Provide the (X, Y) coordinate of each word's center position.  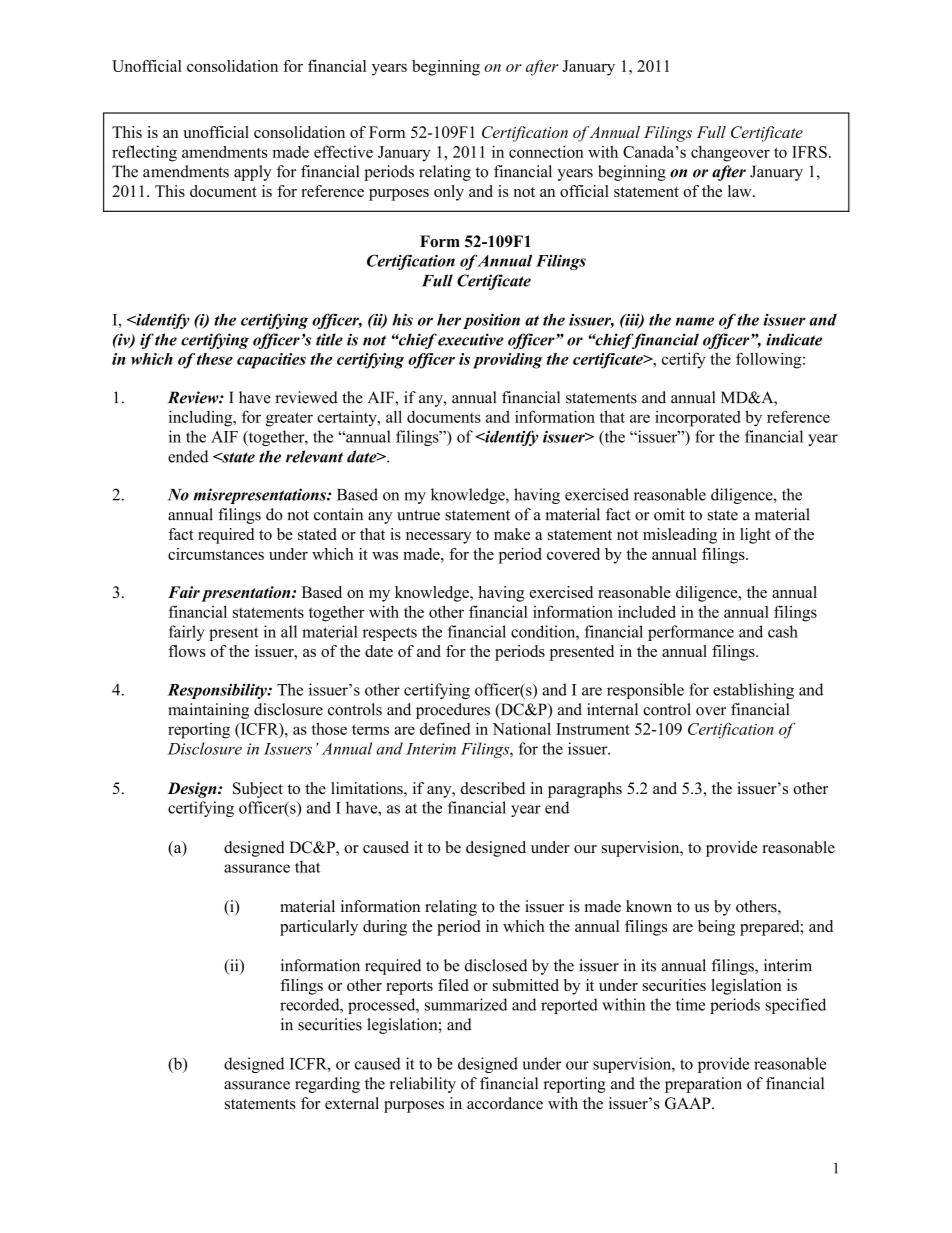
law (741, 191)
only (449, 193)
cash (783, 631)
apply (253, 173)
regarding (327, 1085)
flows (186, 651)
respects (390, 634)
